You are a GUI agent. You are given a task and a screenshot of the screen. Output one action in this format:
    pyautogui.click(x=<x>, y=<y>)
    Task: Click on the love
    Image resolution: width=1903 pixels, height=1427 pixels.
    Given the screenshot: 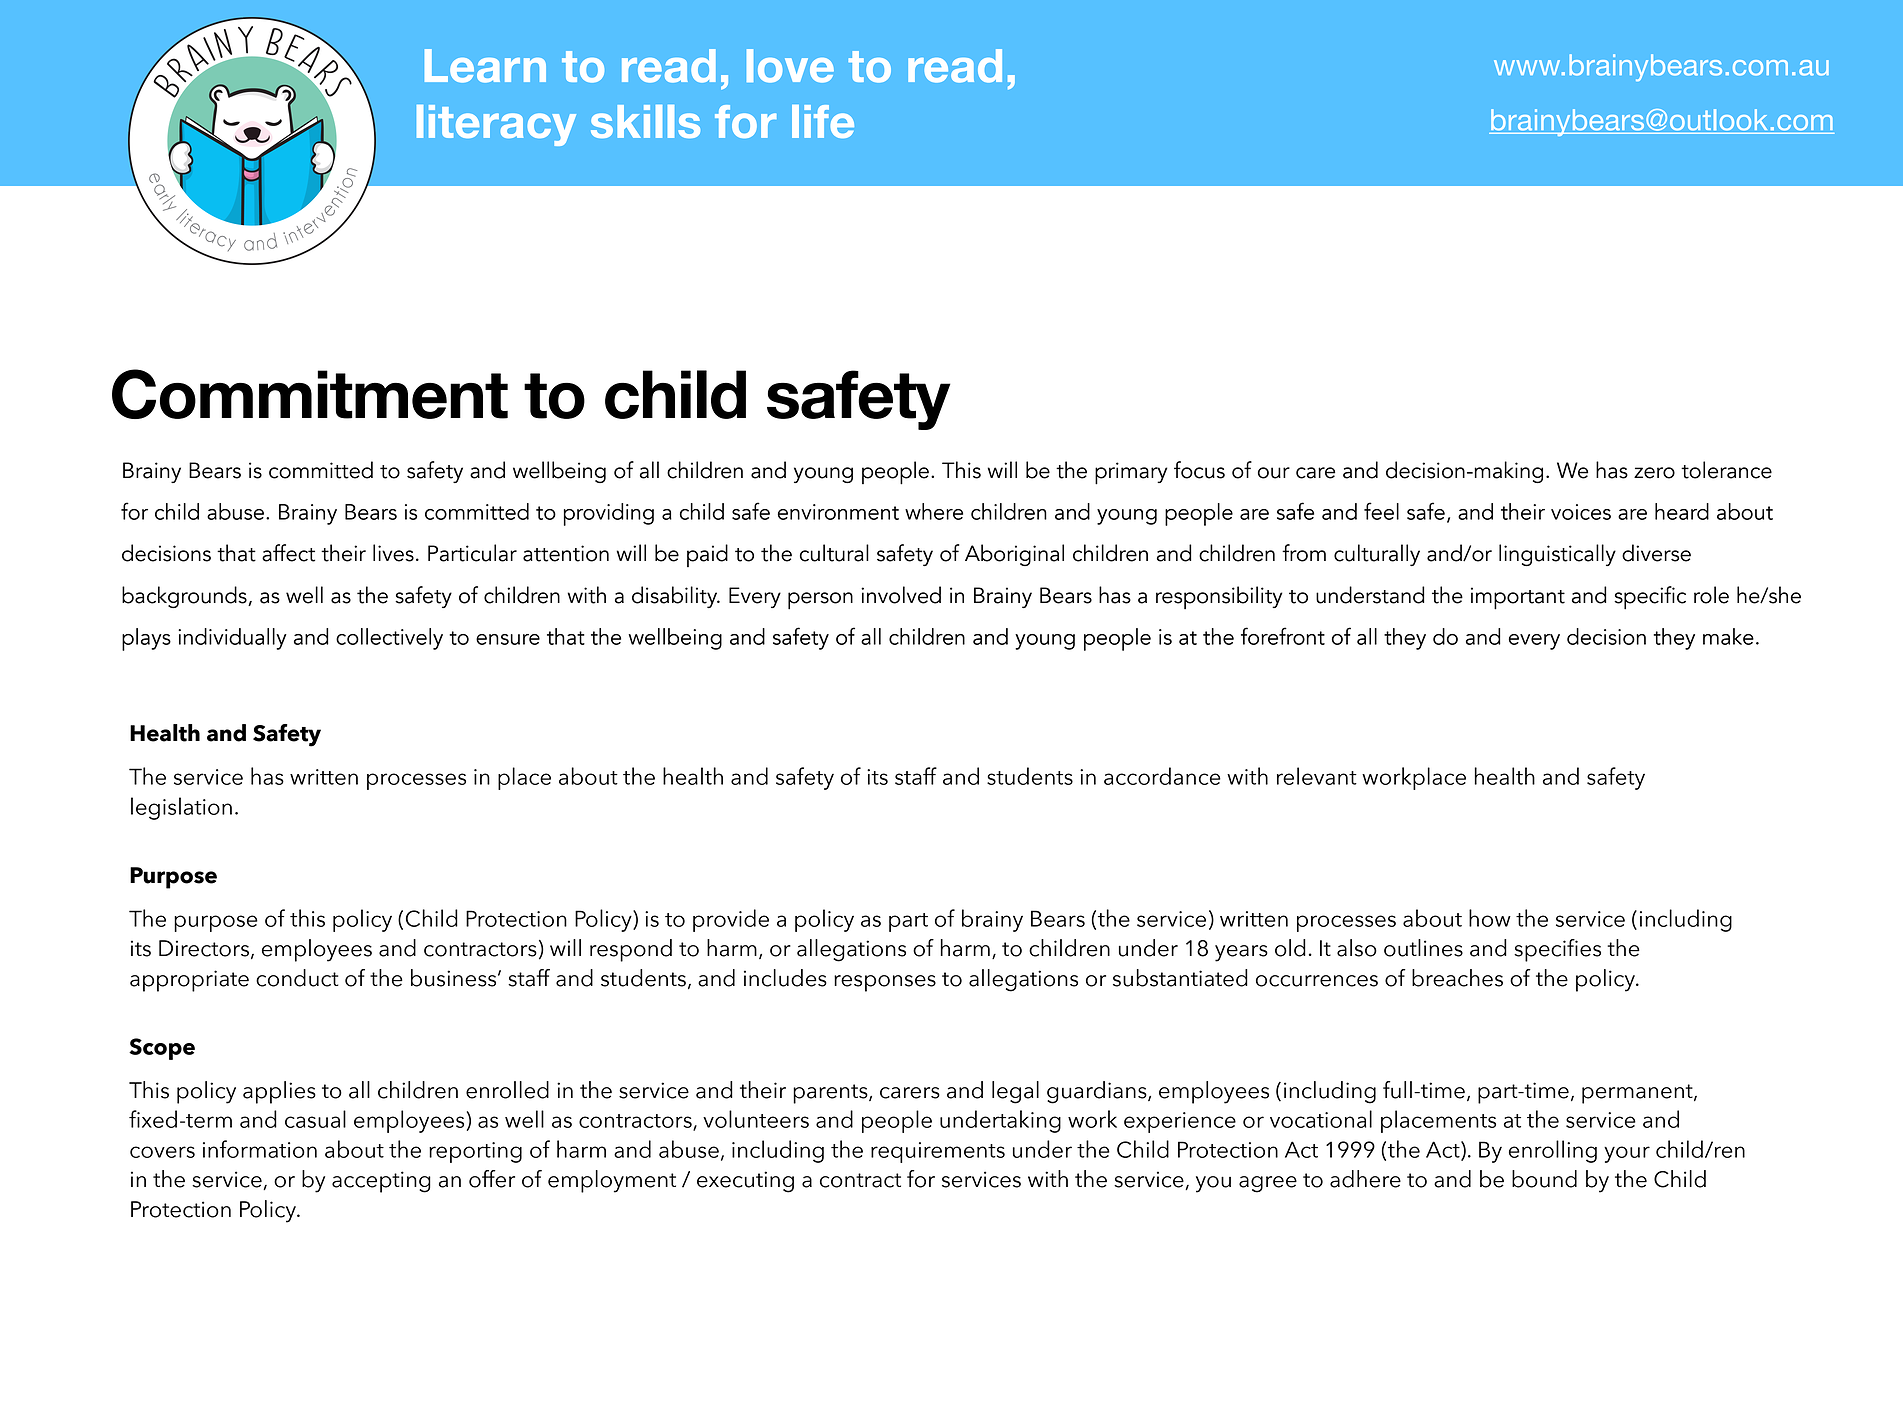 What is the action you would take?
    pyautogui.click(x=790, y=66)
